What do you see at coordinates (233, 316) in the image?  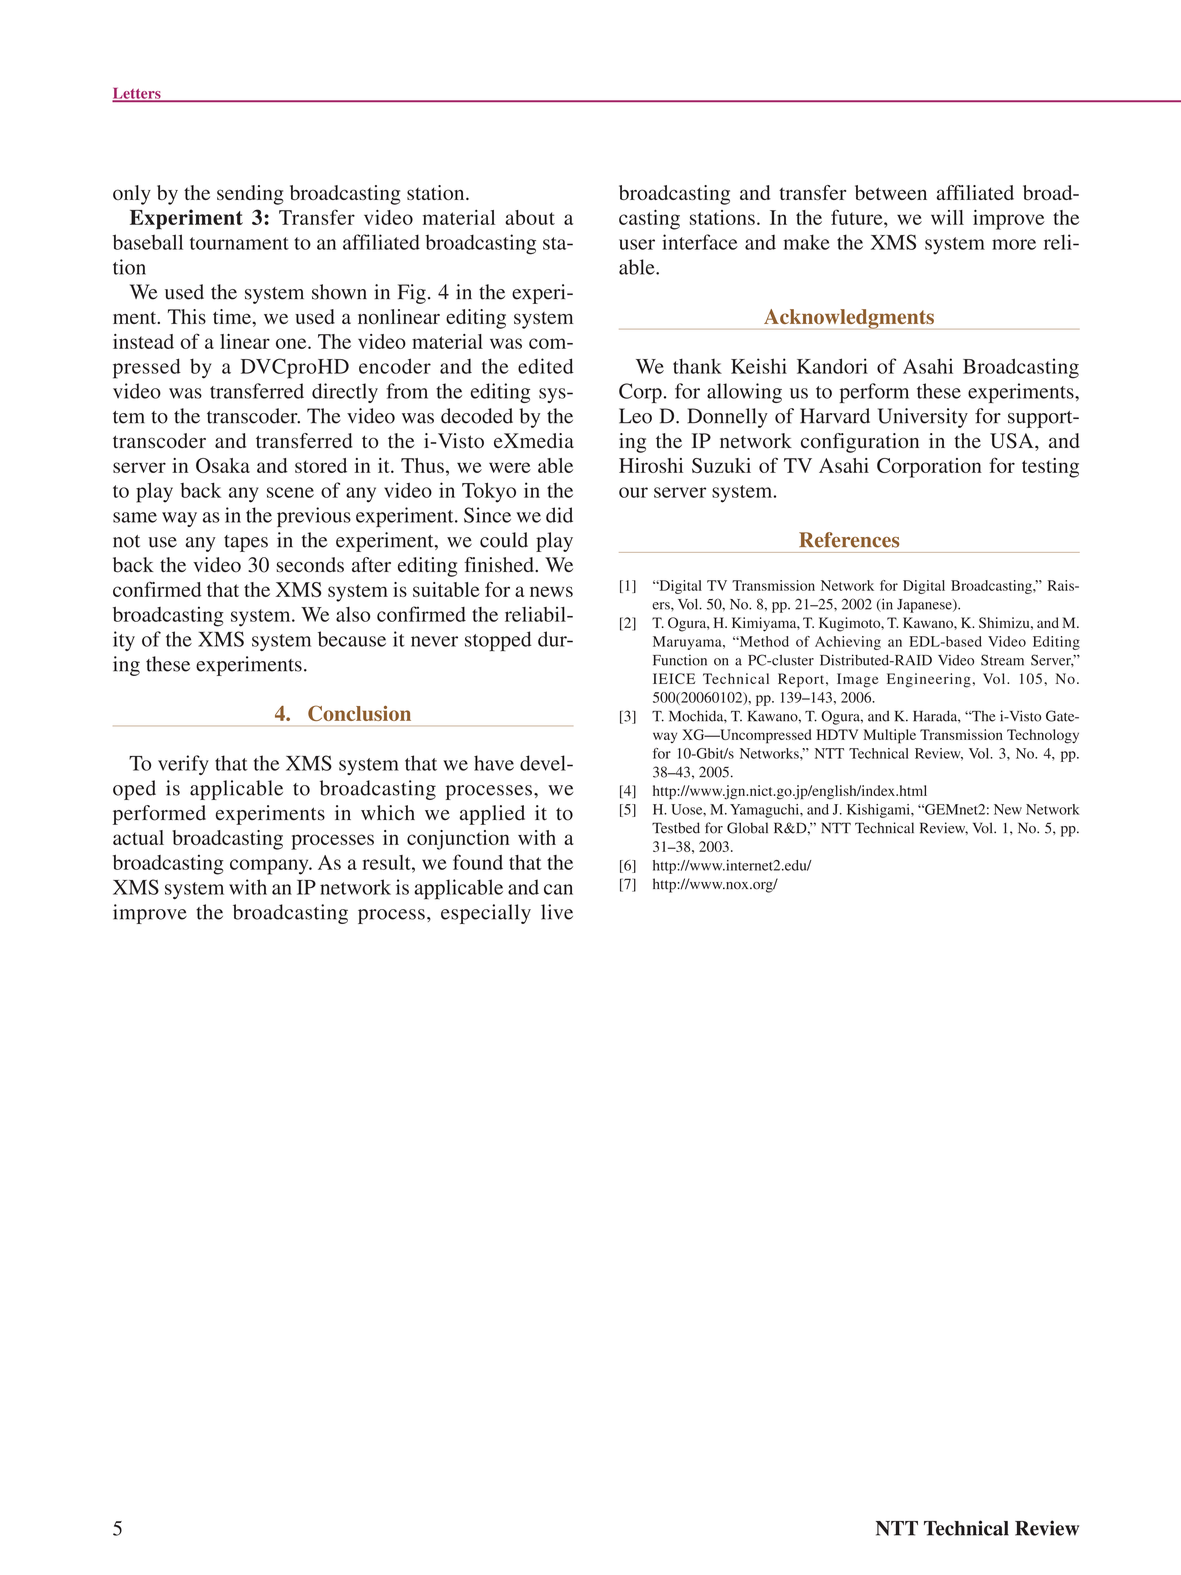 I see `time` at bounding box center [233, 316].
